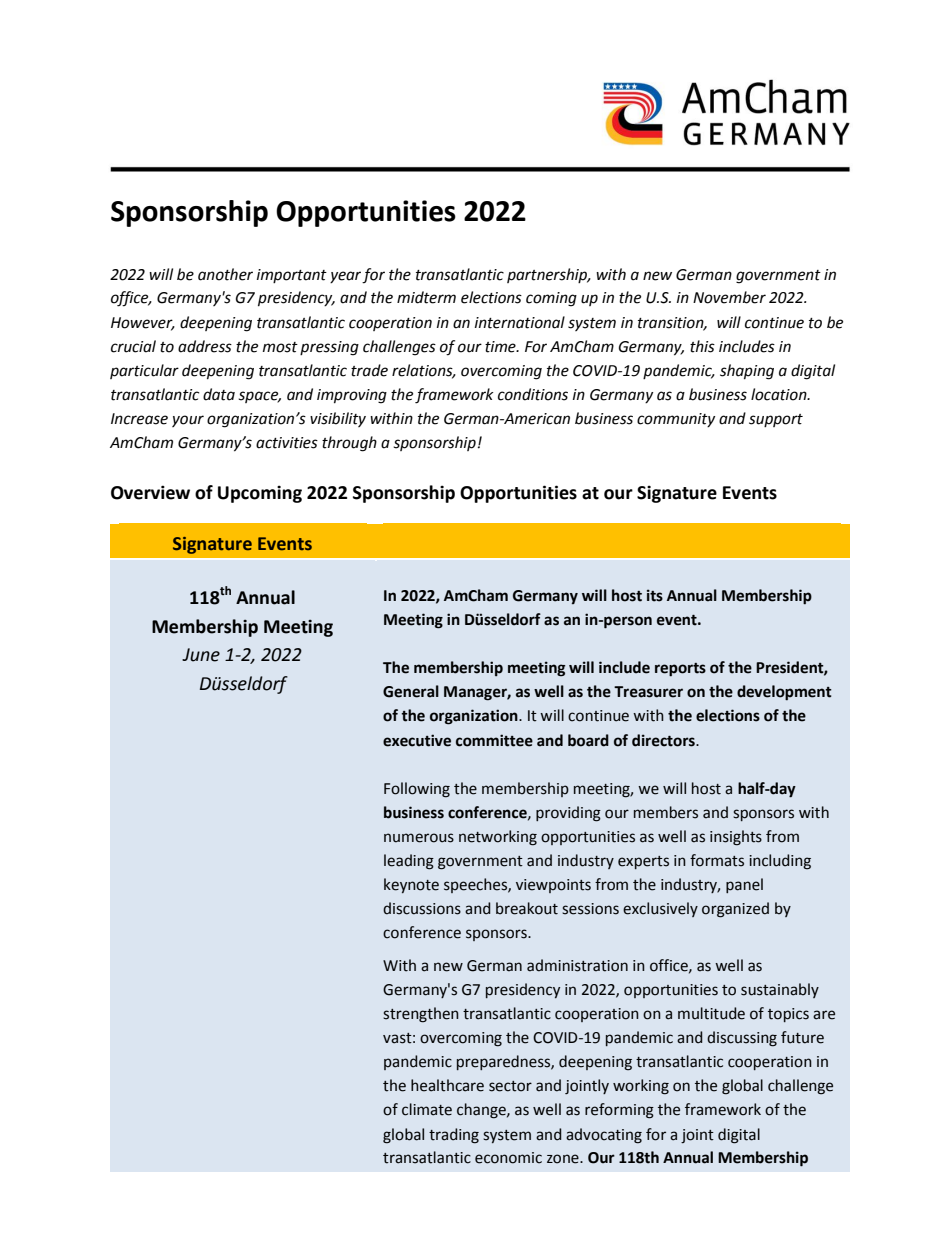  Describe the element at coordinates (736, 838) in the screenshot. I see `insights` at that location.
